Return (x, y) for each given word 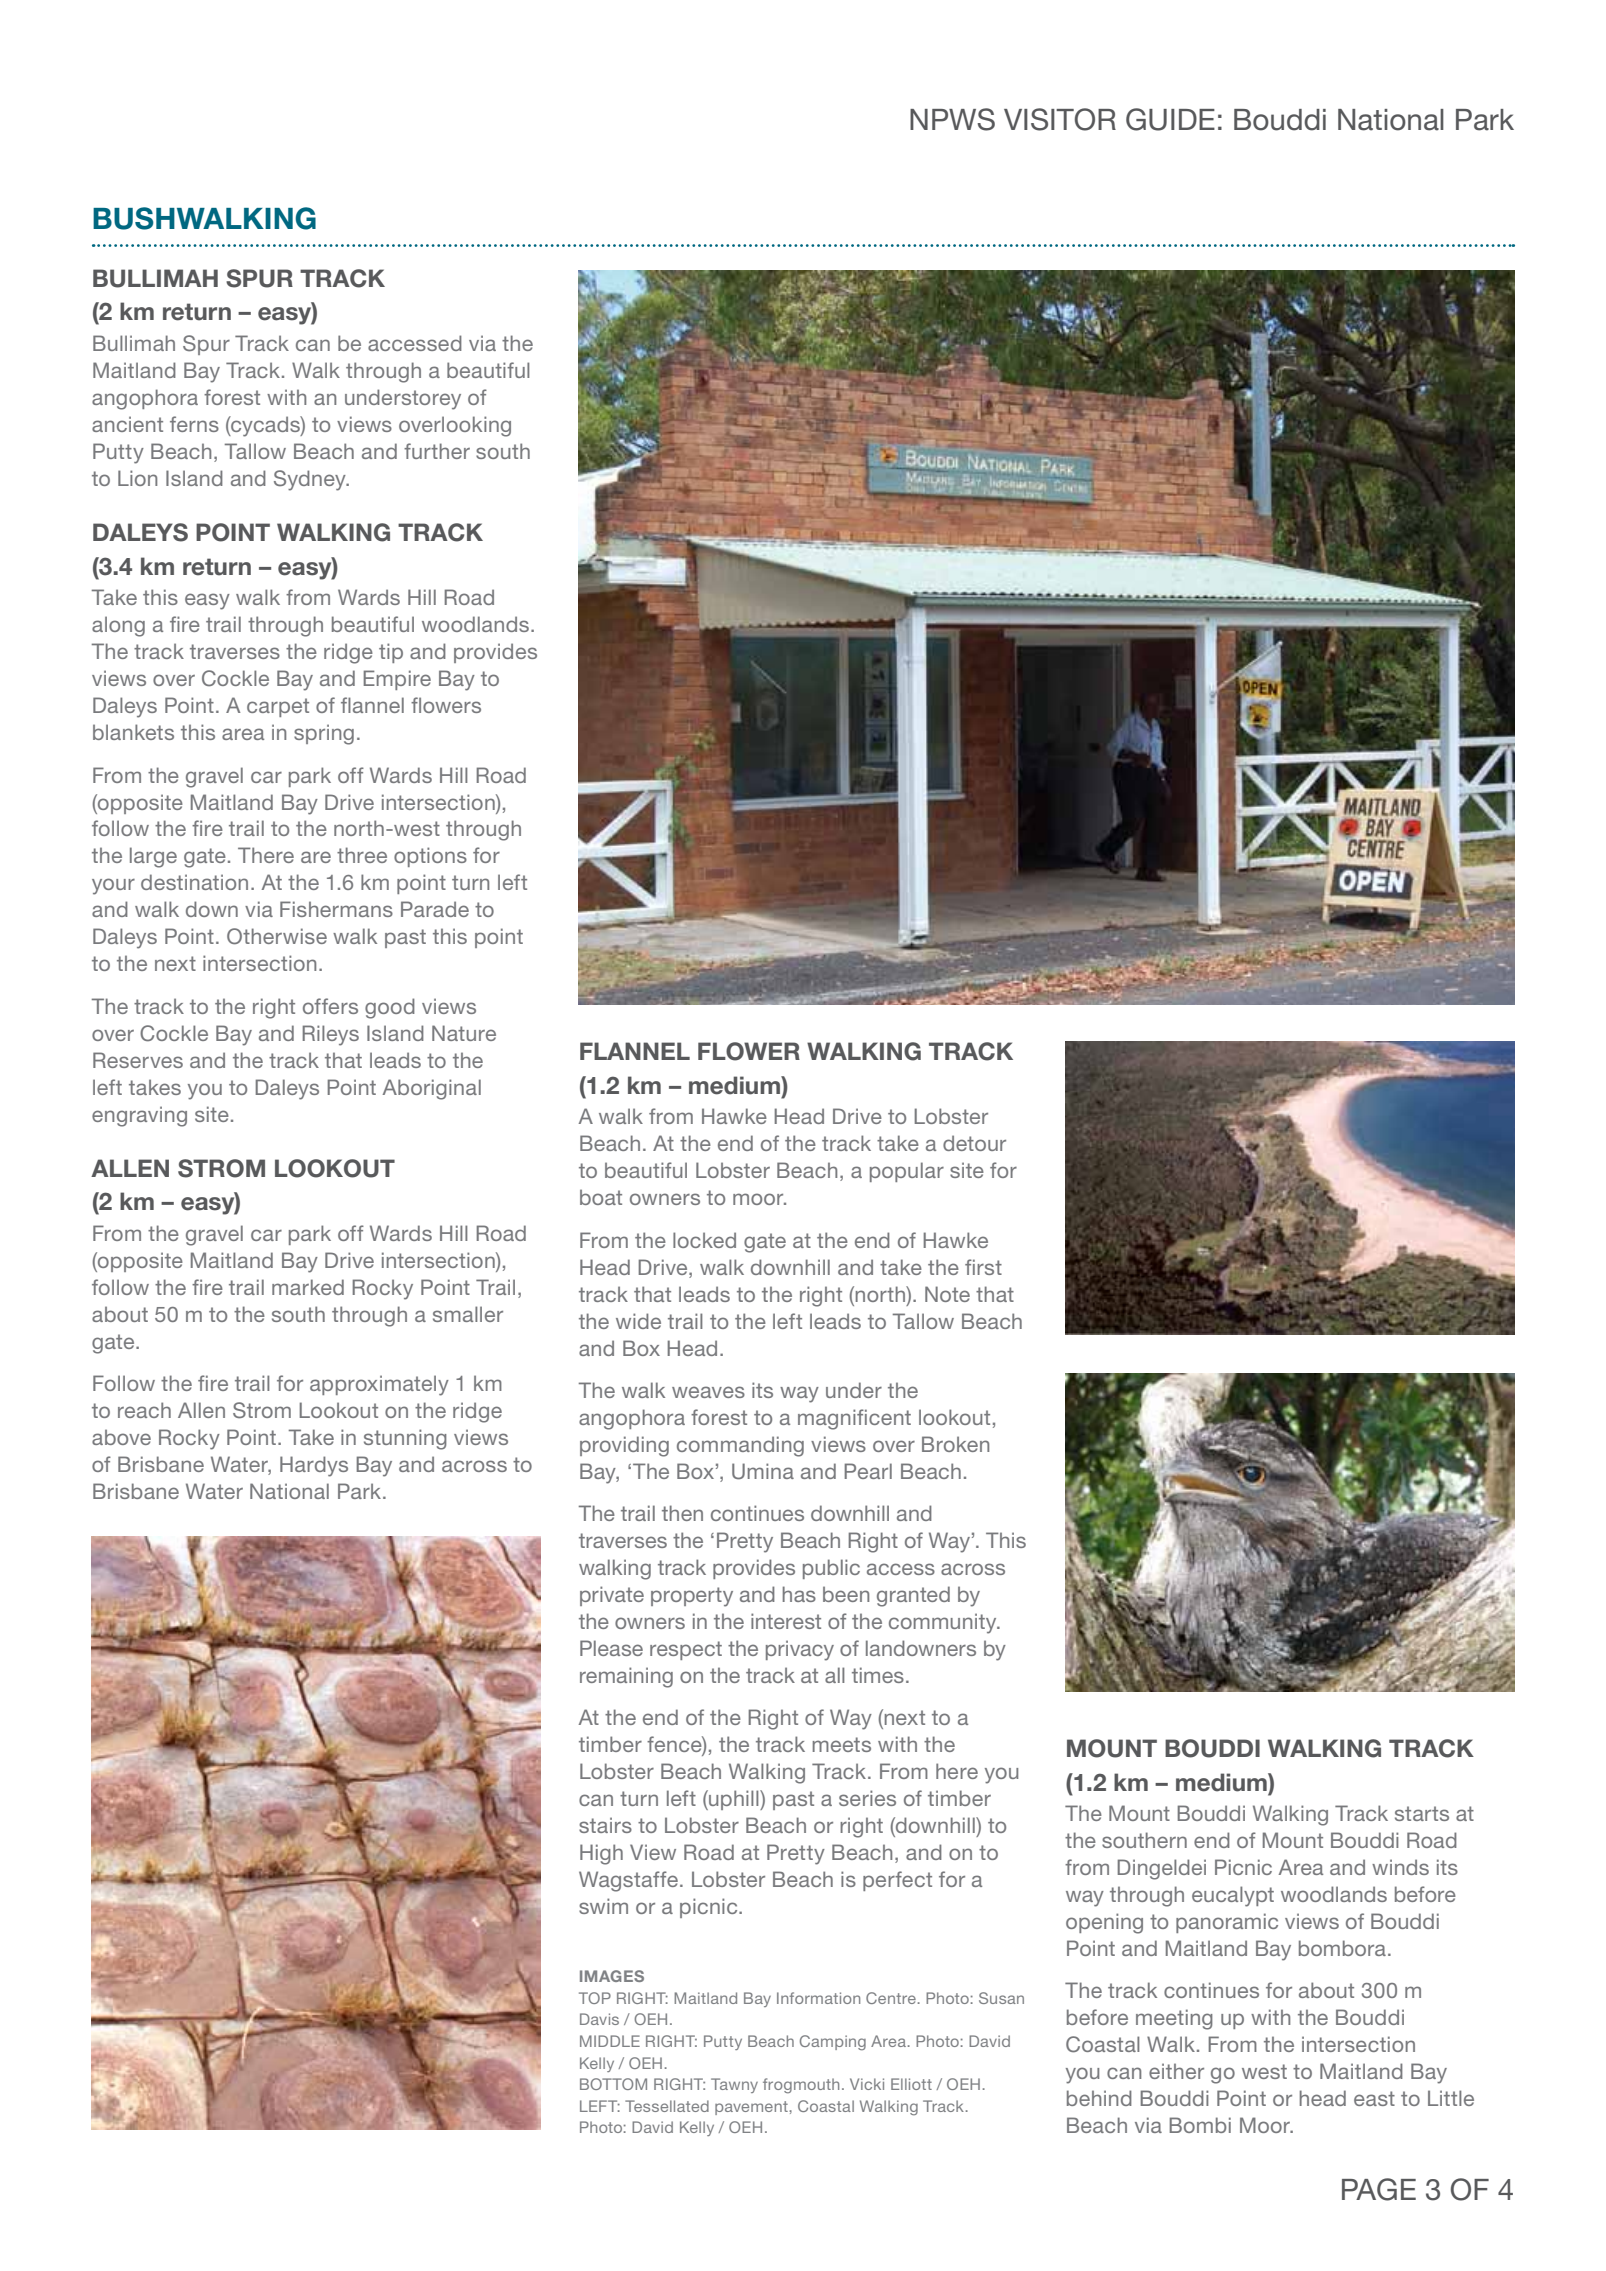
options (430, 857)
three (362, 855)
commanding (740, 1446)
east (1374, 2098)
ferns (194, 424)
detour (974, 1143)
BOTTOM (613, 2084)
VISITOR (1060, 119)
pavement (751, 2108)
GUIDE (1170, 119)
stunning (405, 1439)
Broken (955, 1444)
